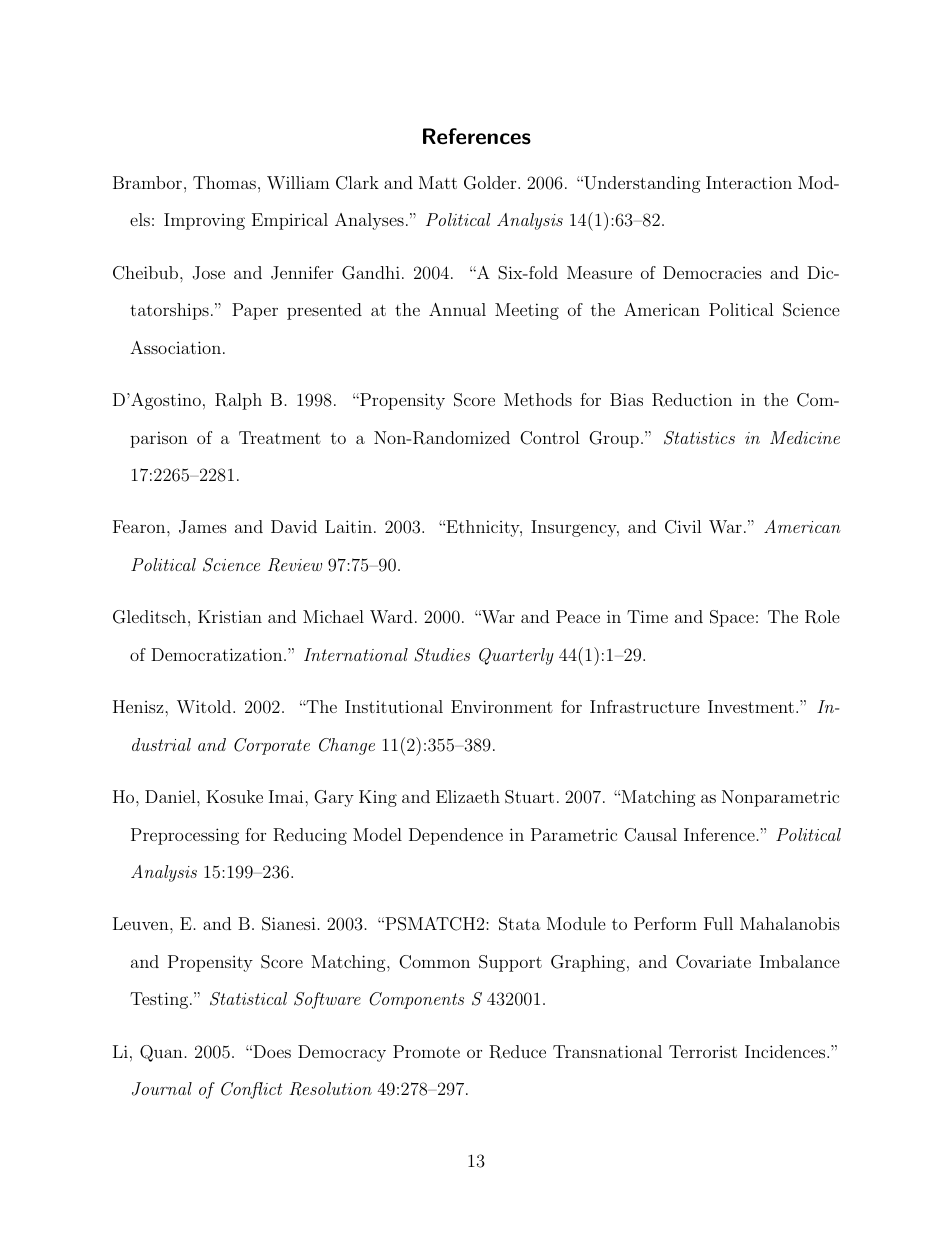 The image size is (952, 1233). I want to click on Kristian, so click(230, 616).
